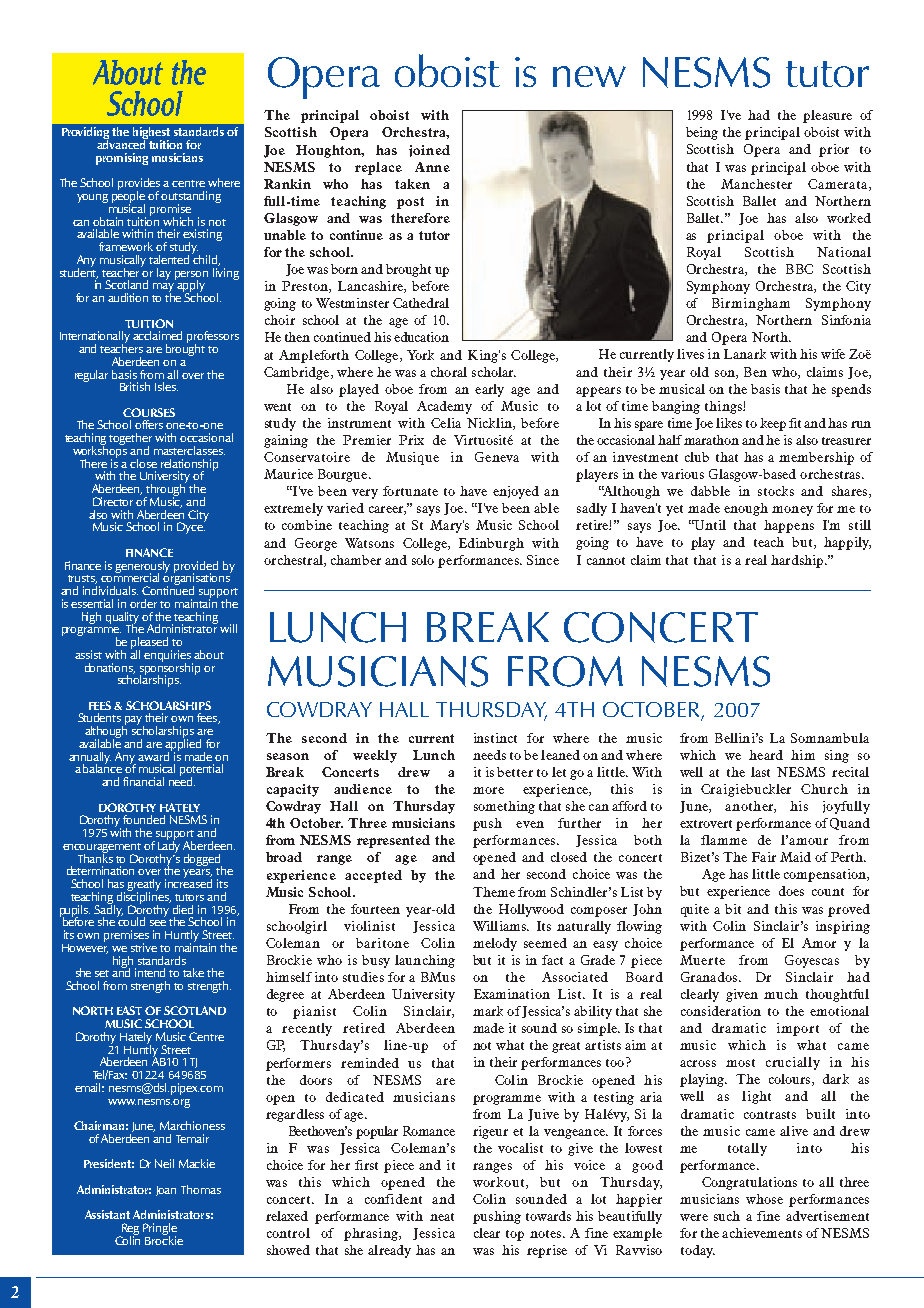 This page has width=924, height=1308. What do you see at coordinates (766, 755) in the page?
I see `heard` at bounding box center [766, 755].
